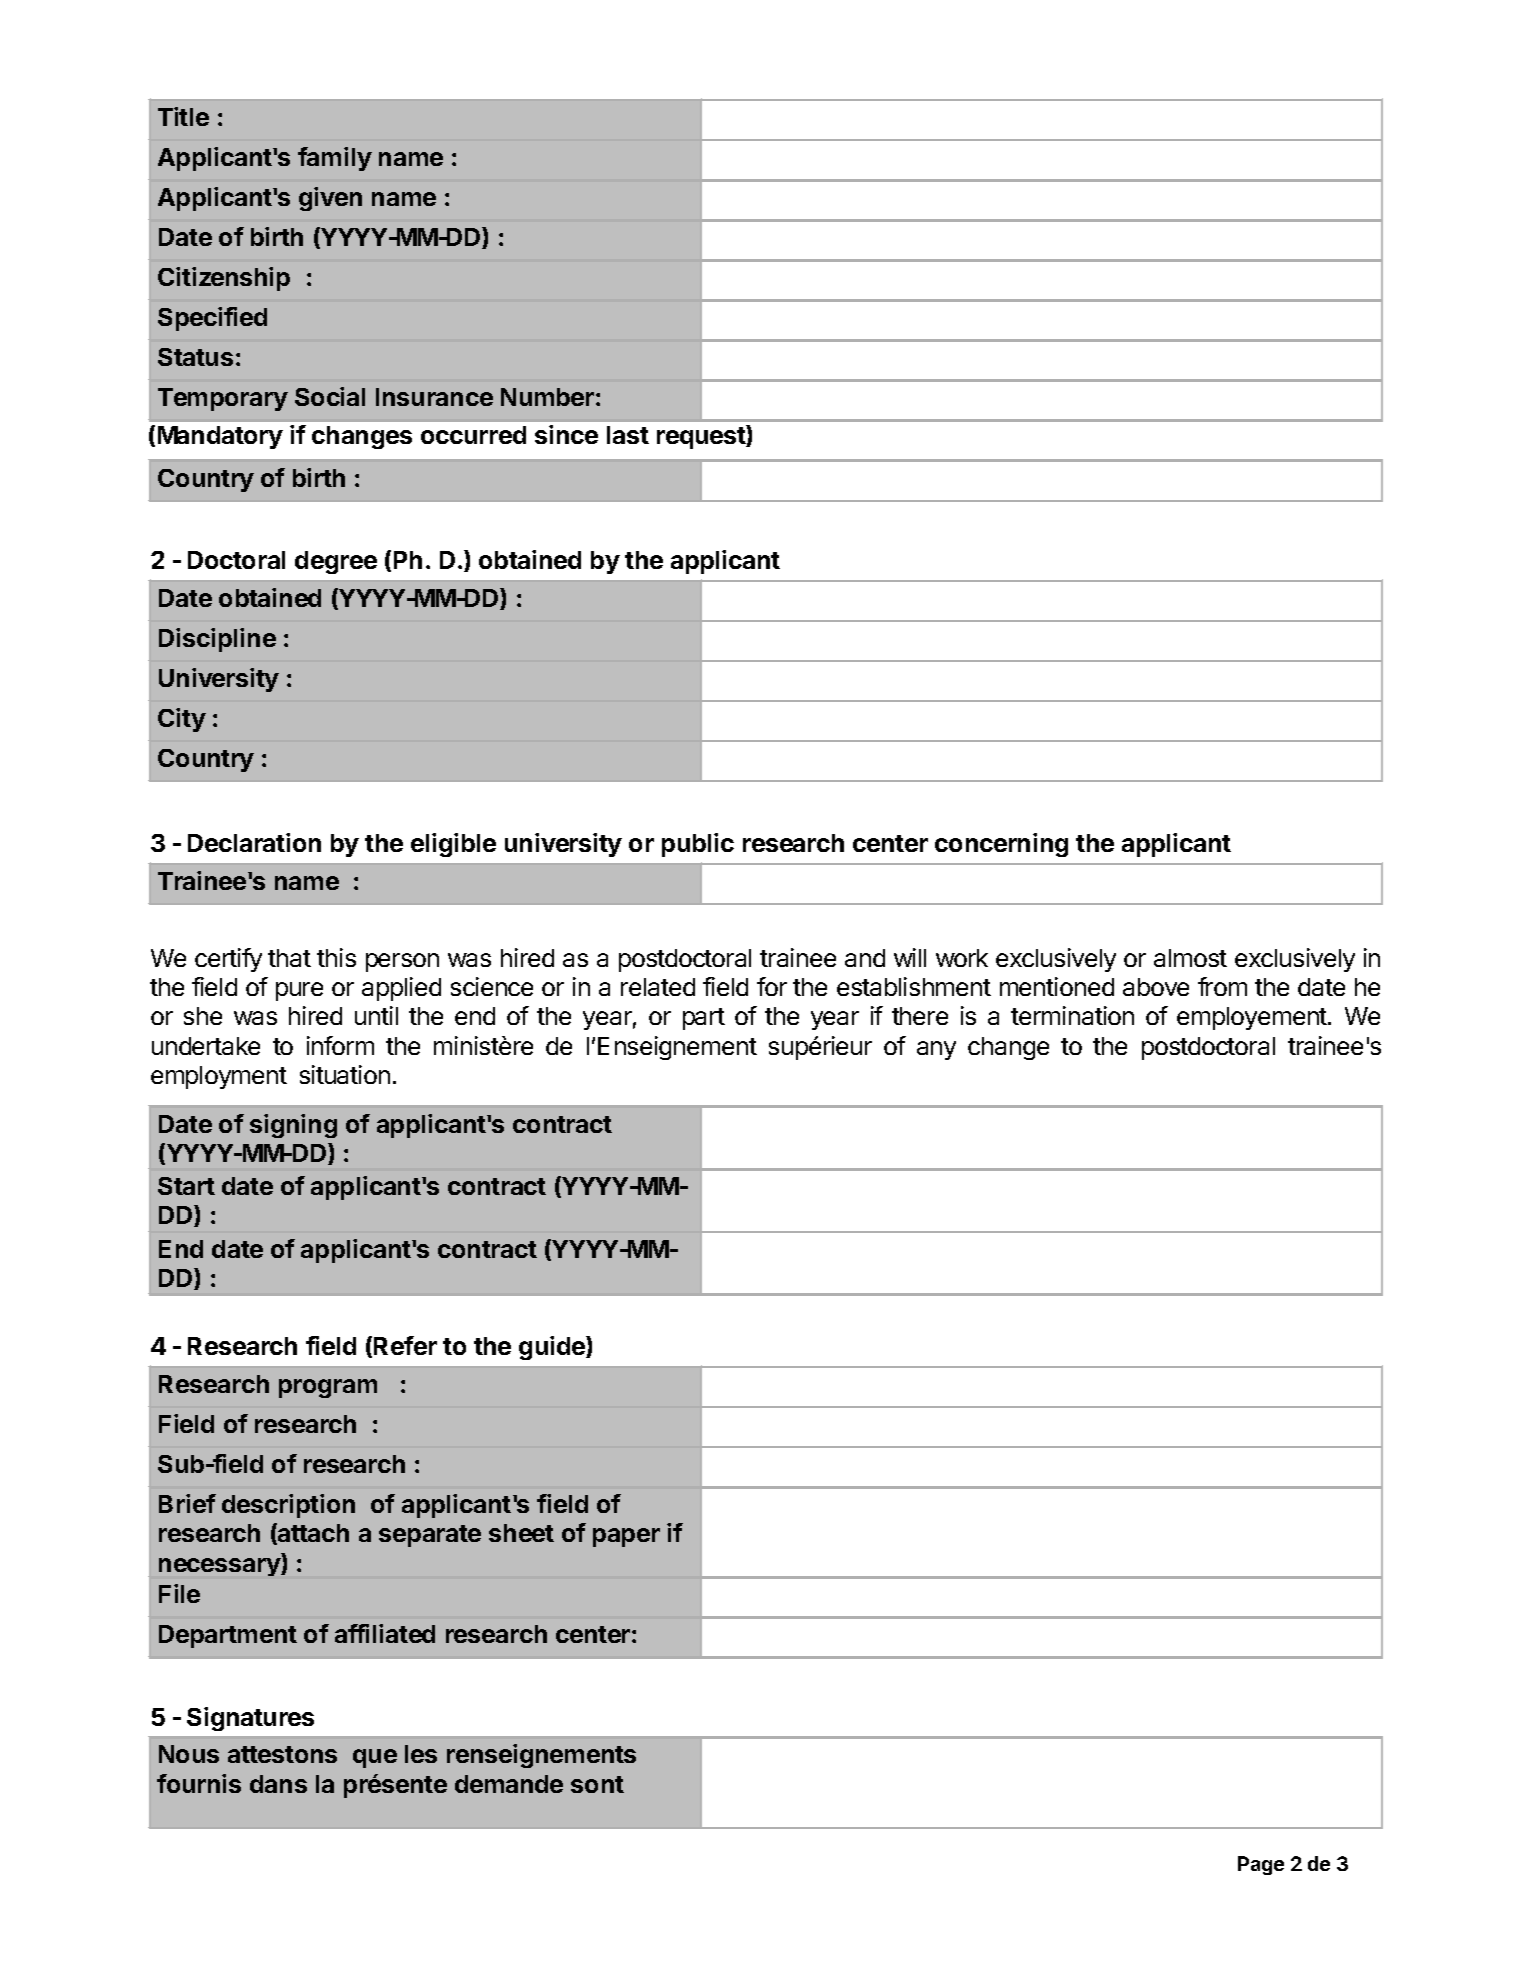 This screenshot has width=1532, height=1983. I want to click on related, so click(658, 987).
